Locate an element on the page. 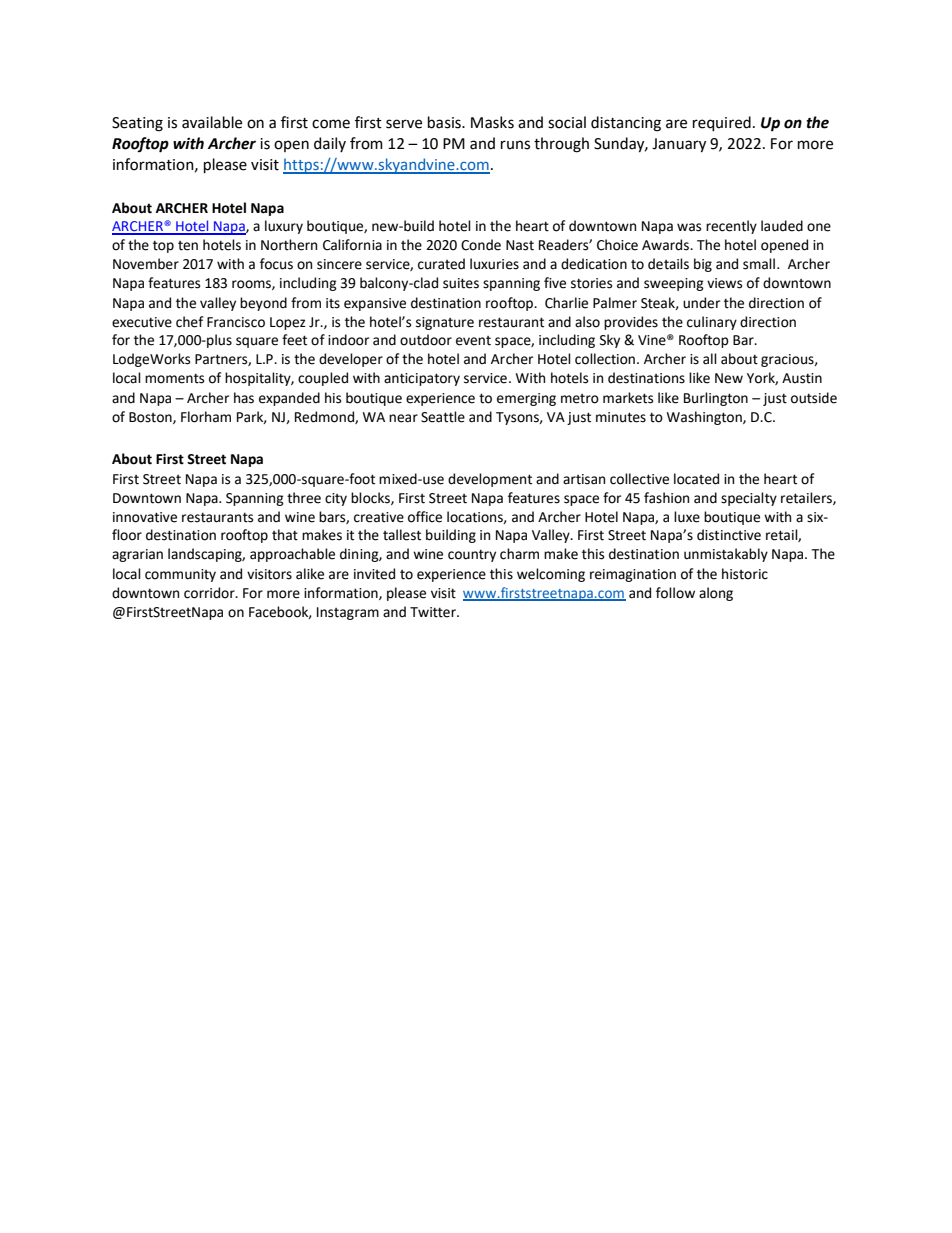 This document has height=1233, width=952. along is located at coordinates (716, 594).
